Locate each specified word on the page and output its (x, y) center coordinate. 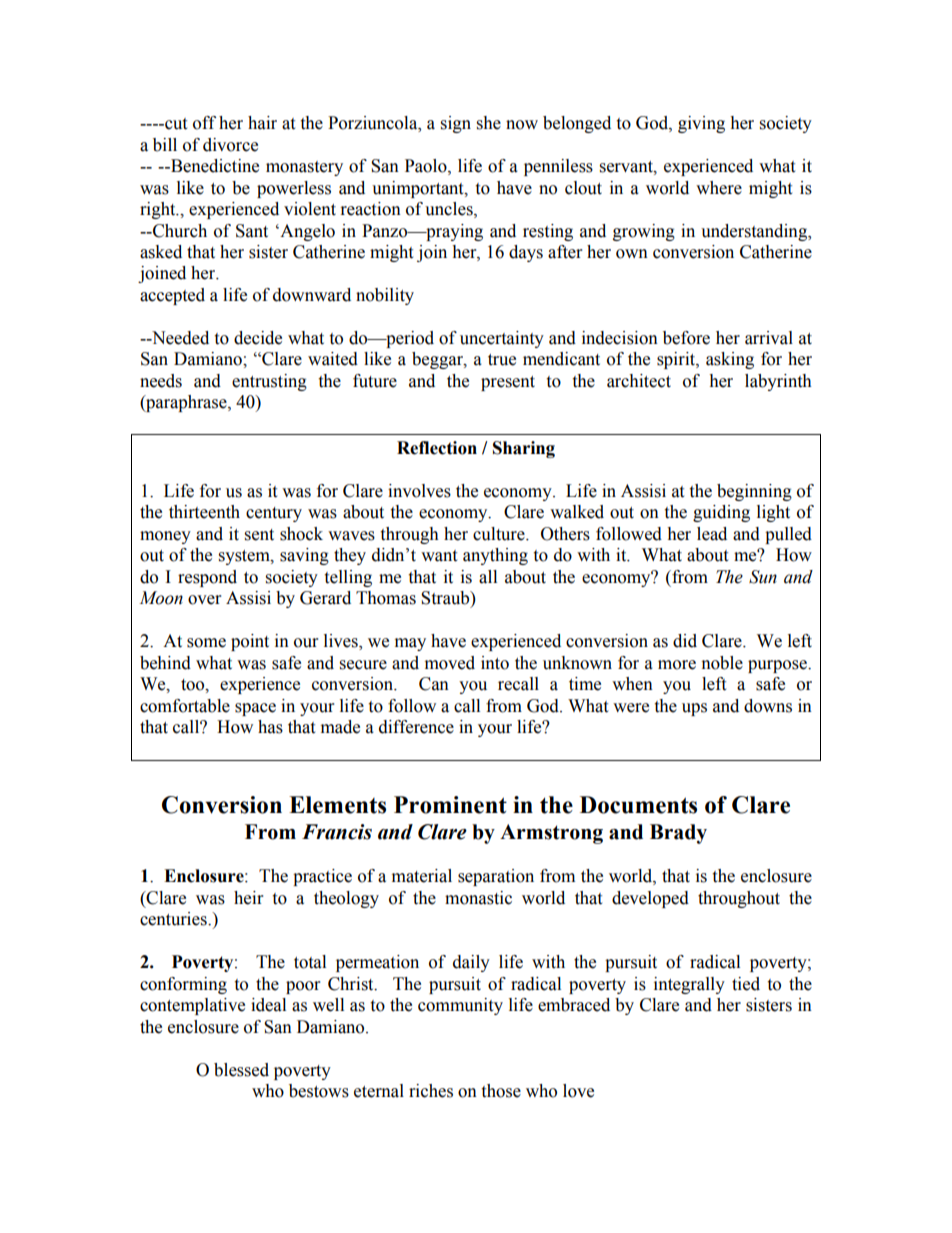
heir (248, 898)
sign (456, 124)
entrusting (269, 382)
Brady (678, 834)
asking (730, 360)
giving (701, 124)
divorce (230, 145)
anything (495, 556)
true (502, 360)
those (501, 1091)
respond (207, 578)
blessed (241, 1070)
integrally (689, 985)
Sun (763, 577)
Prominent (450, 805)
